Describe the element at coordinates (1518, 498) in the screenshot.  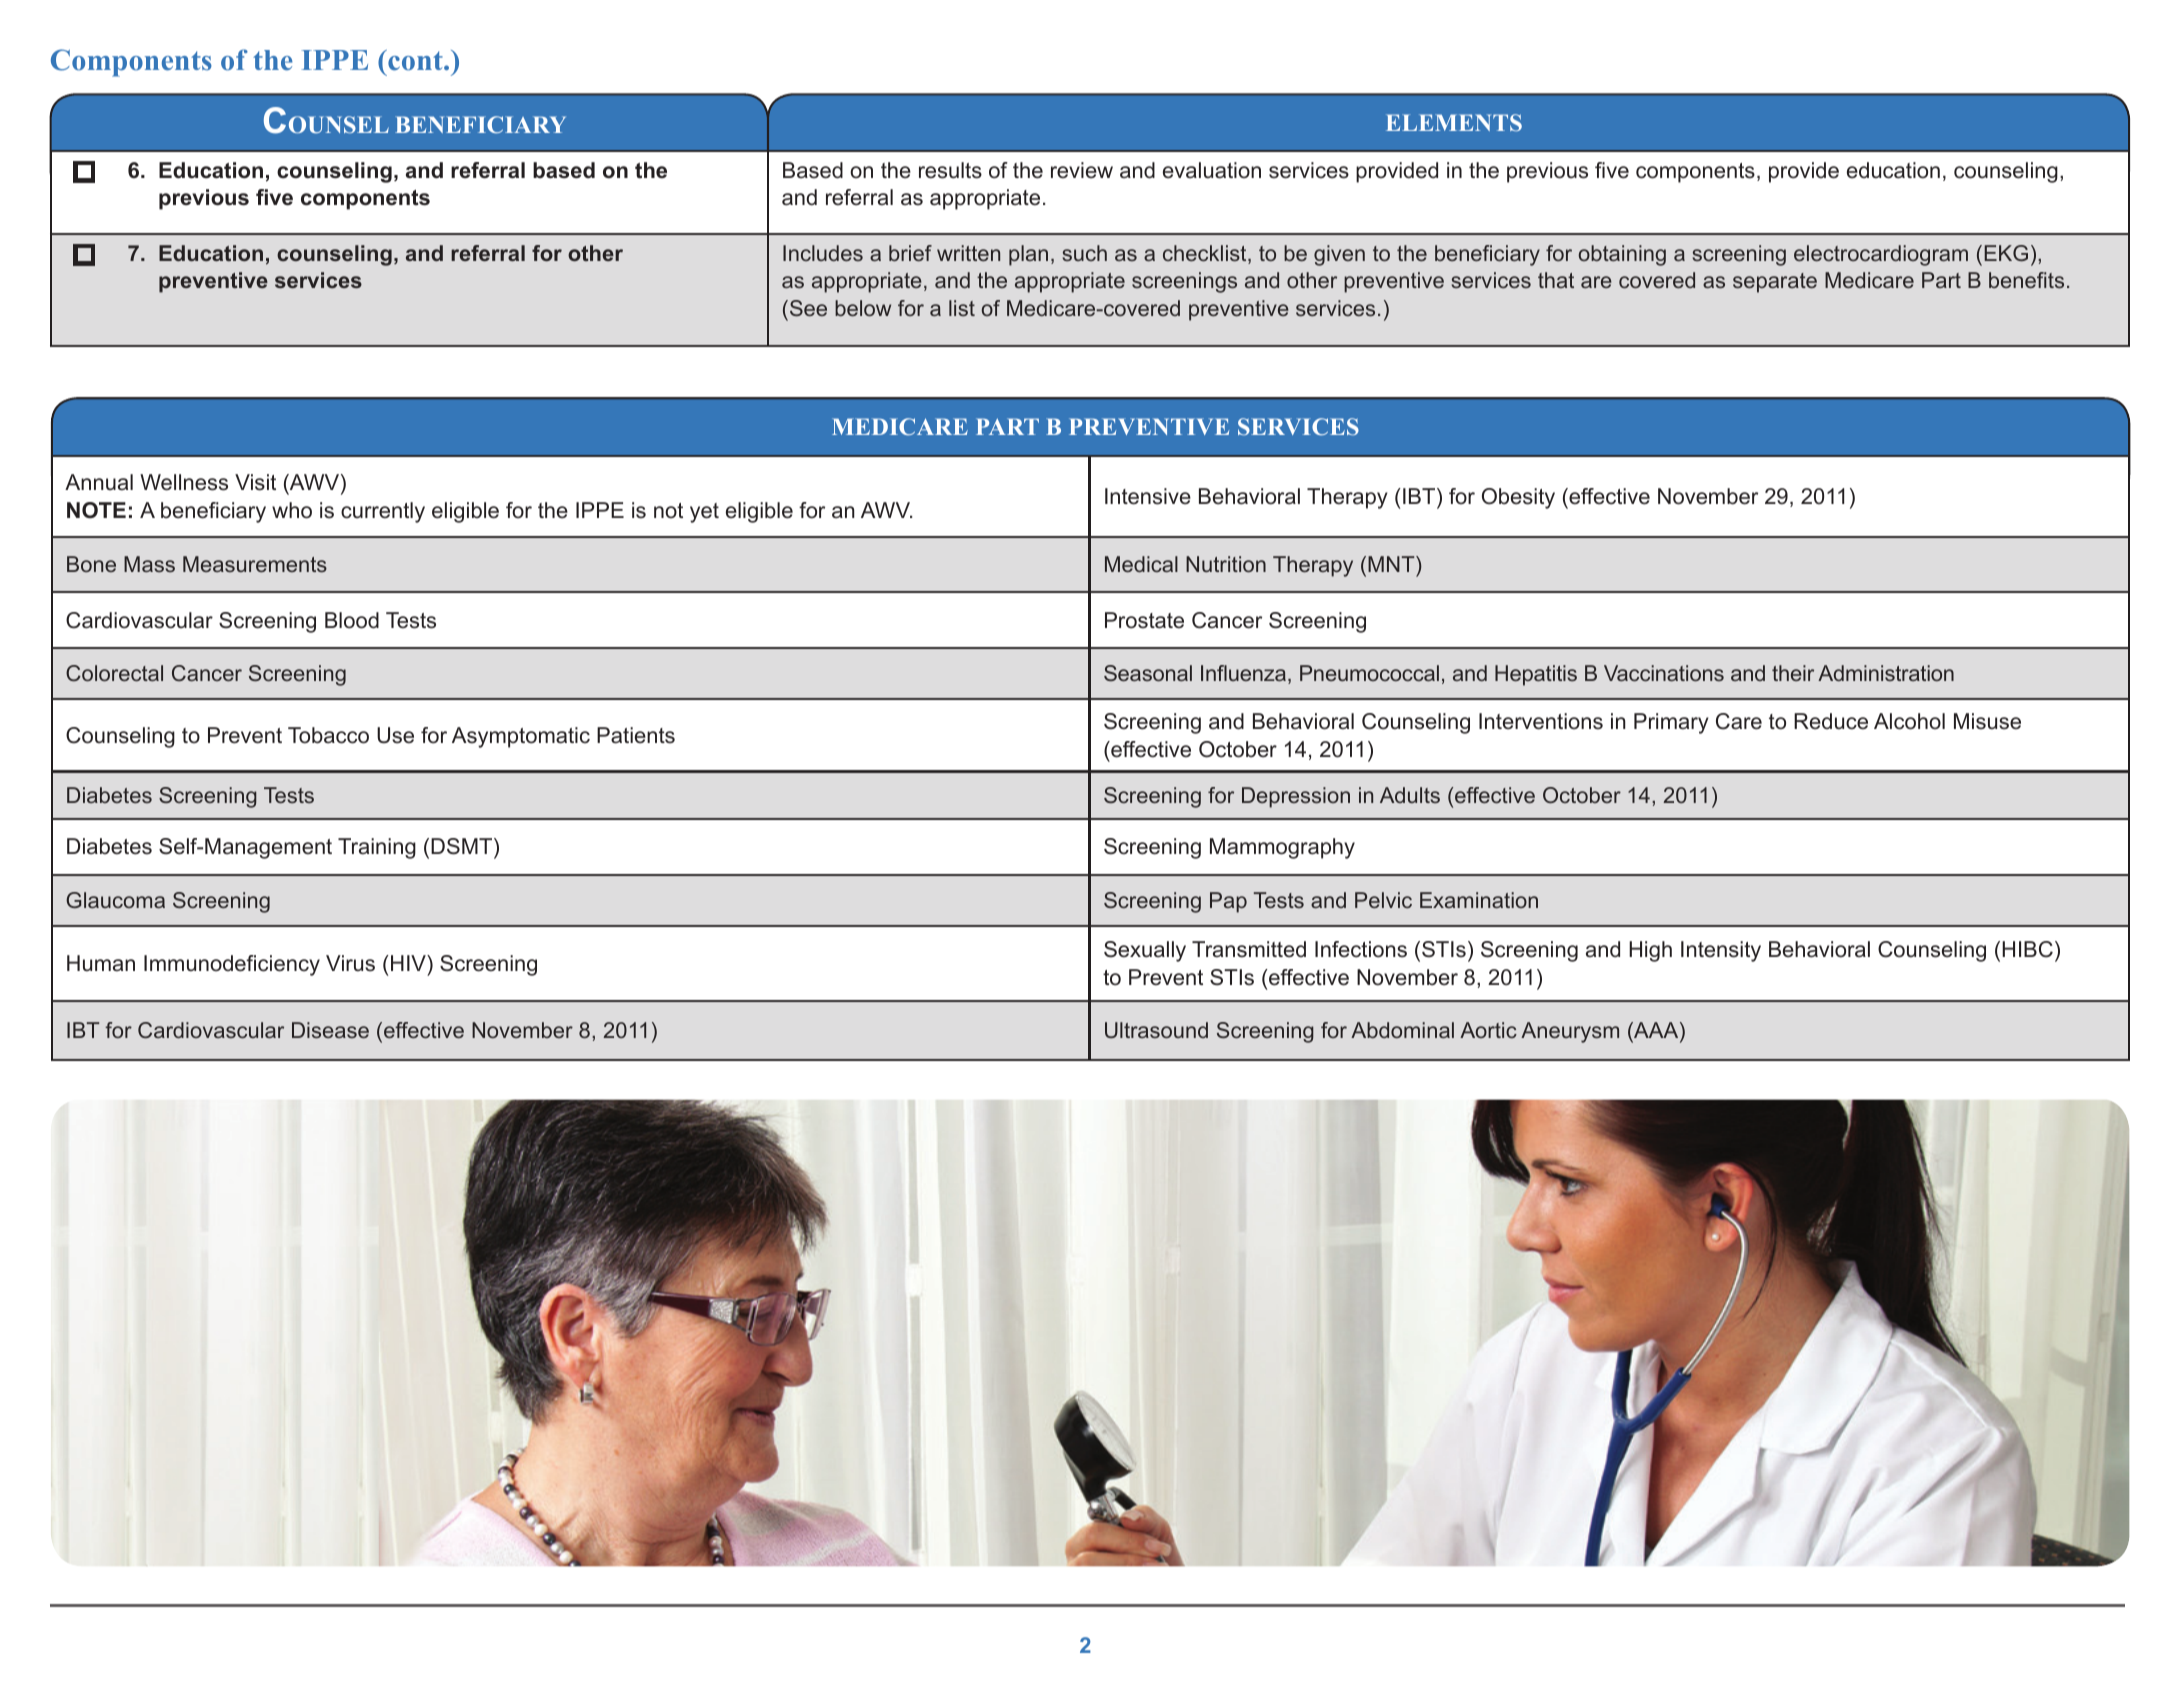
I see `Obesity` at that location.
